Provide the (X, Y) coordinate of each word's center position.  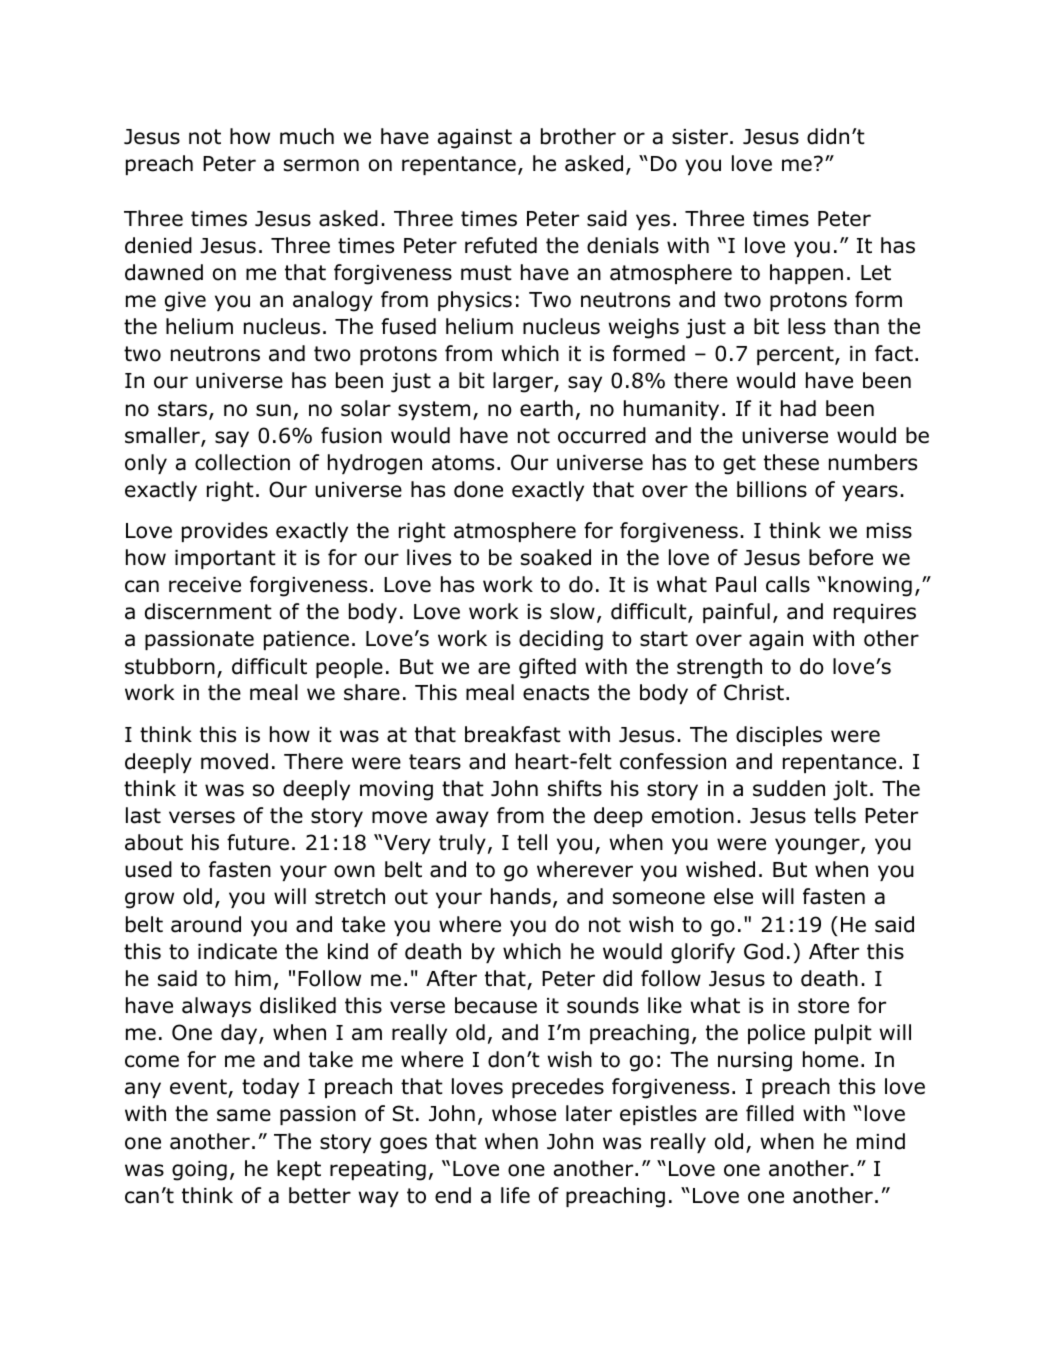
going (199, 1171)
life (515, 1195)
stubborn (170, 666)
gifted (547, 668)
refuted (501, 245)
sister (700, 137)
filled (770, 1113)
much (307, 136)
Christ (754, 692)
